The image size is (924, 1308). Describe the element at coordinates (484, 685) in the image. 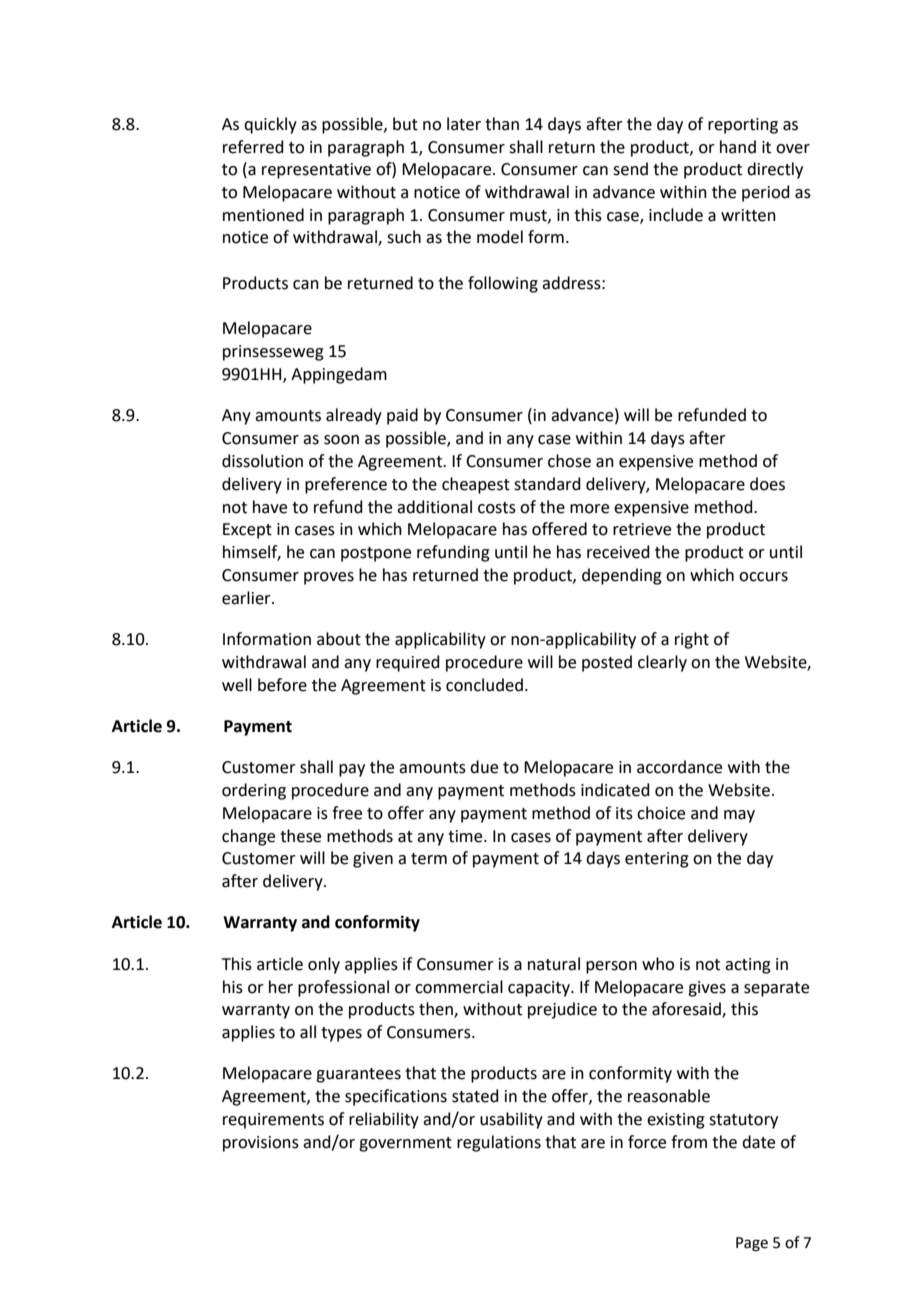

I see `concluded` at that location.
